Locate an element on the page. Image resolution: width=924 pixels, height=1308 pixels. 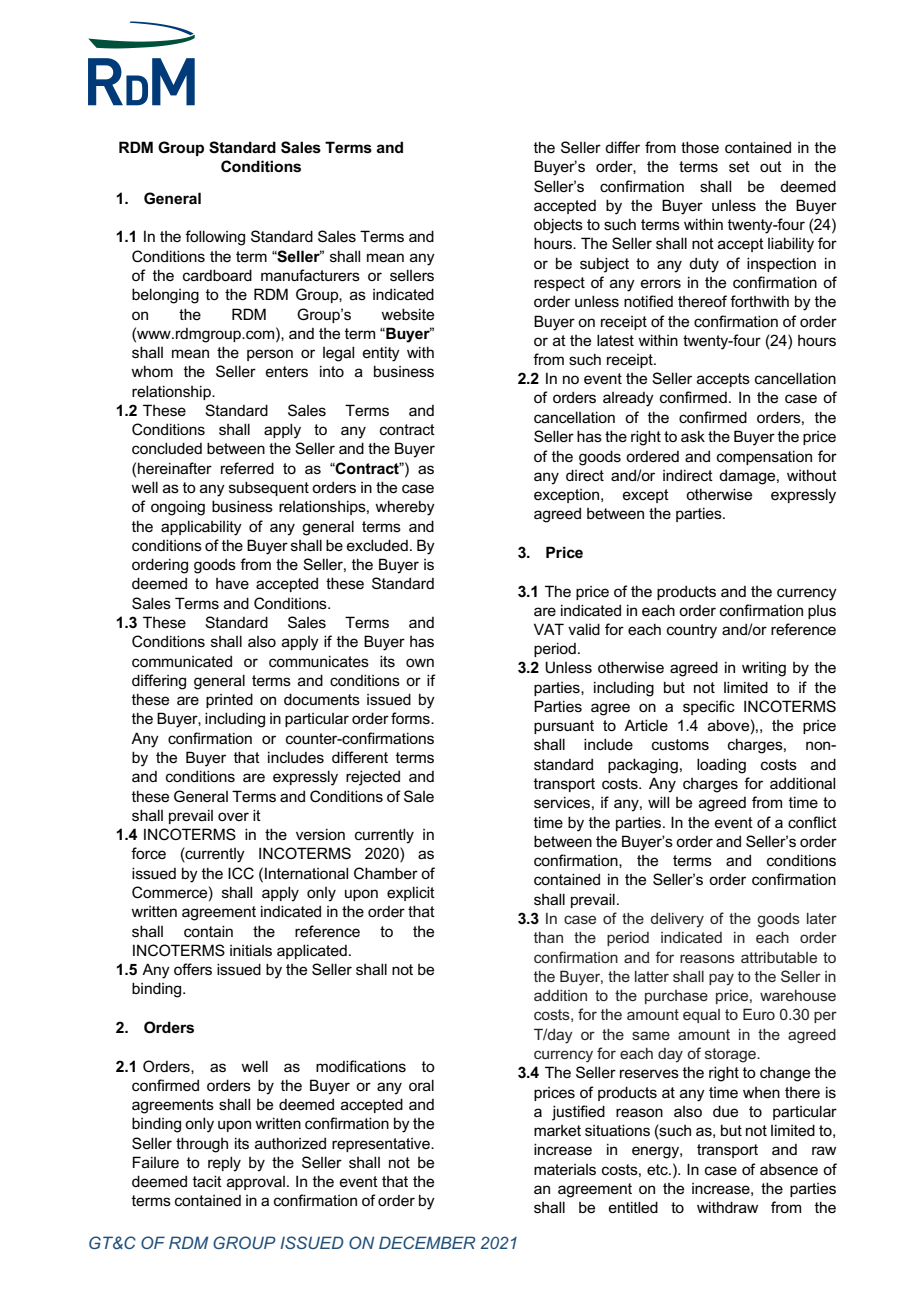
set is located at coordinates (739, 166).
